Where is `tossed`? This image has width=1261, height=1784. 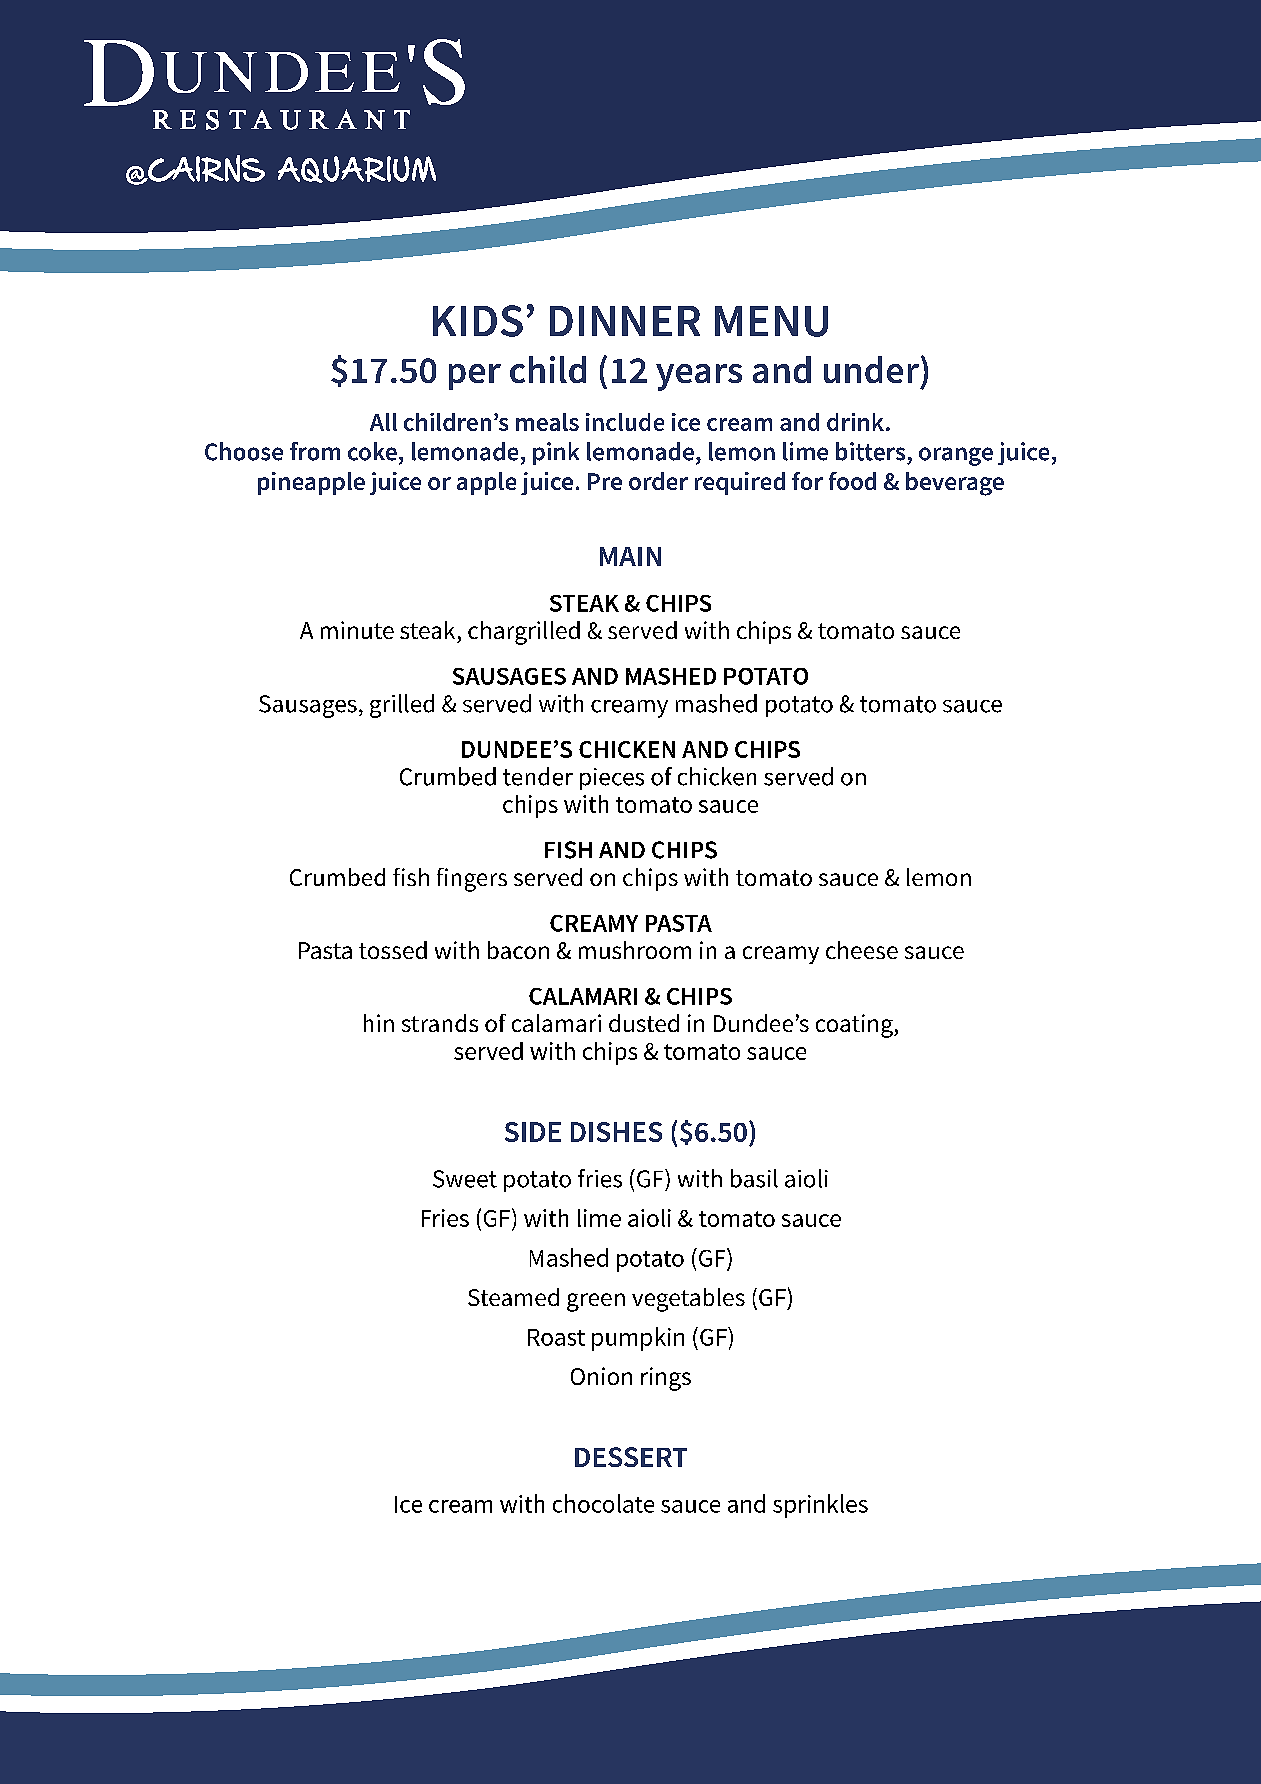 tossed is located at coordinates (393, 950).
